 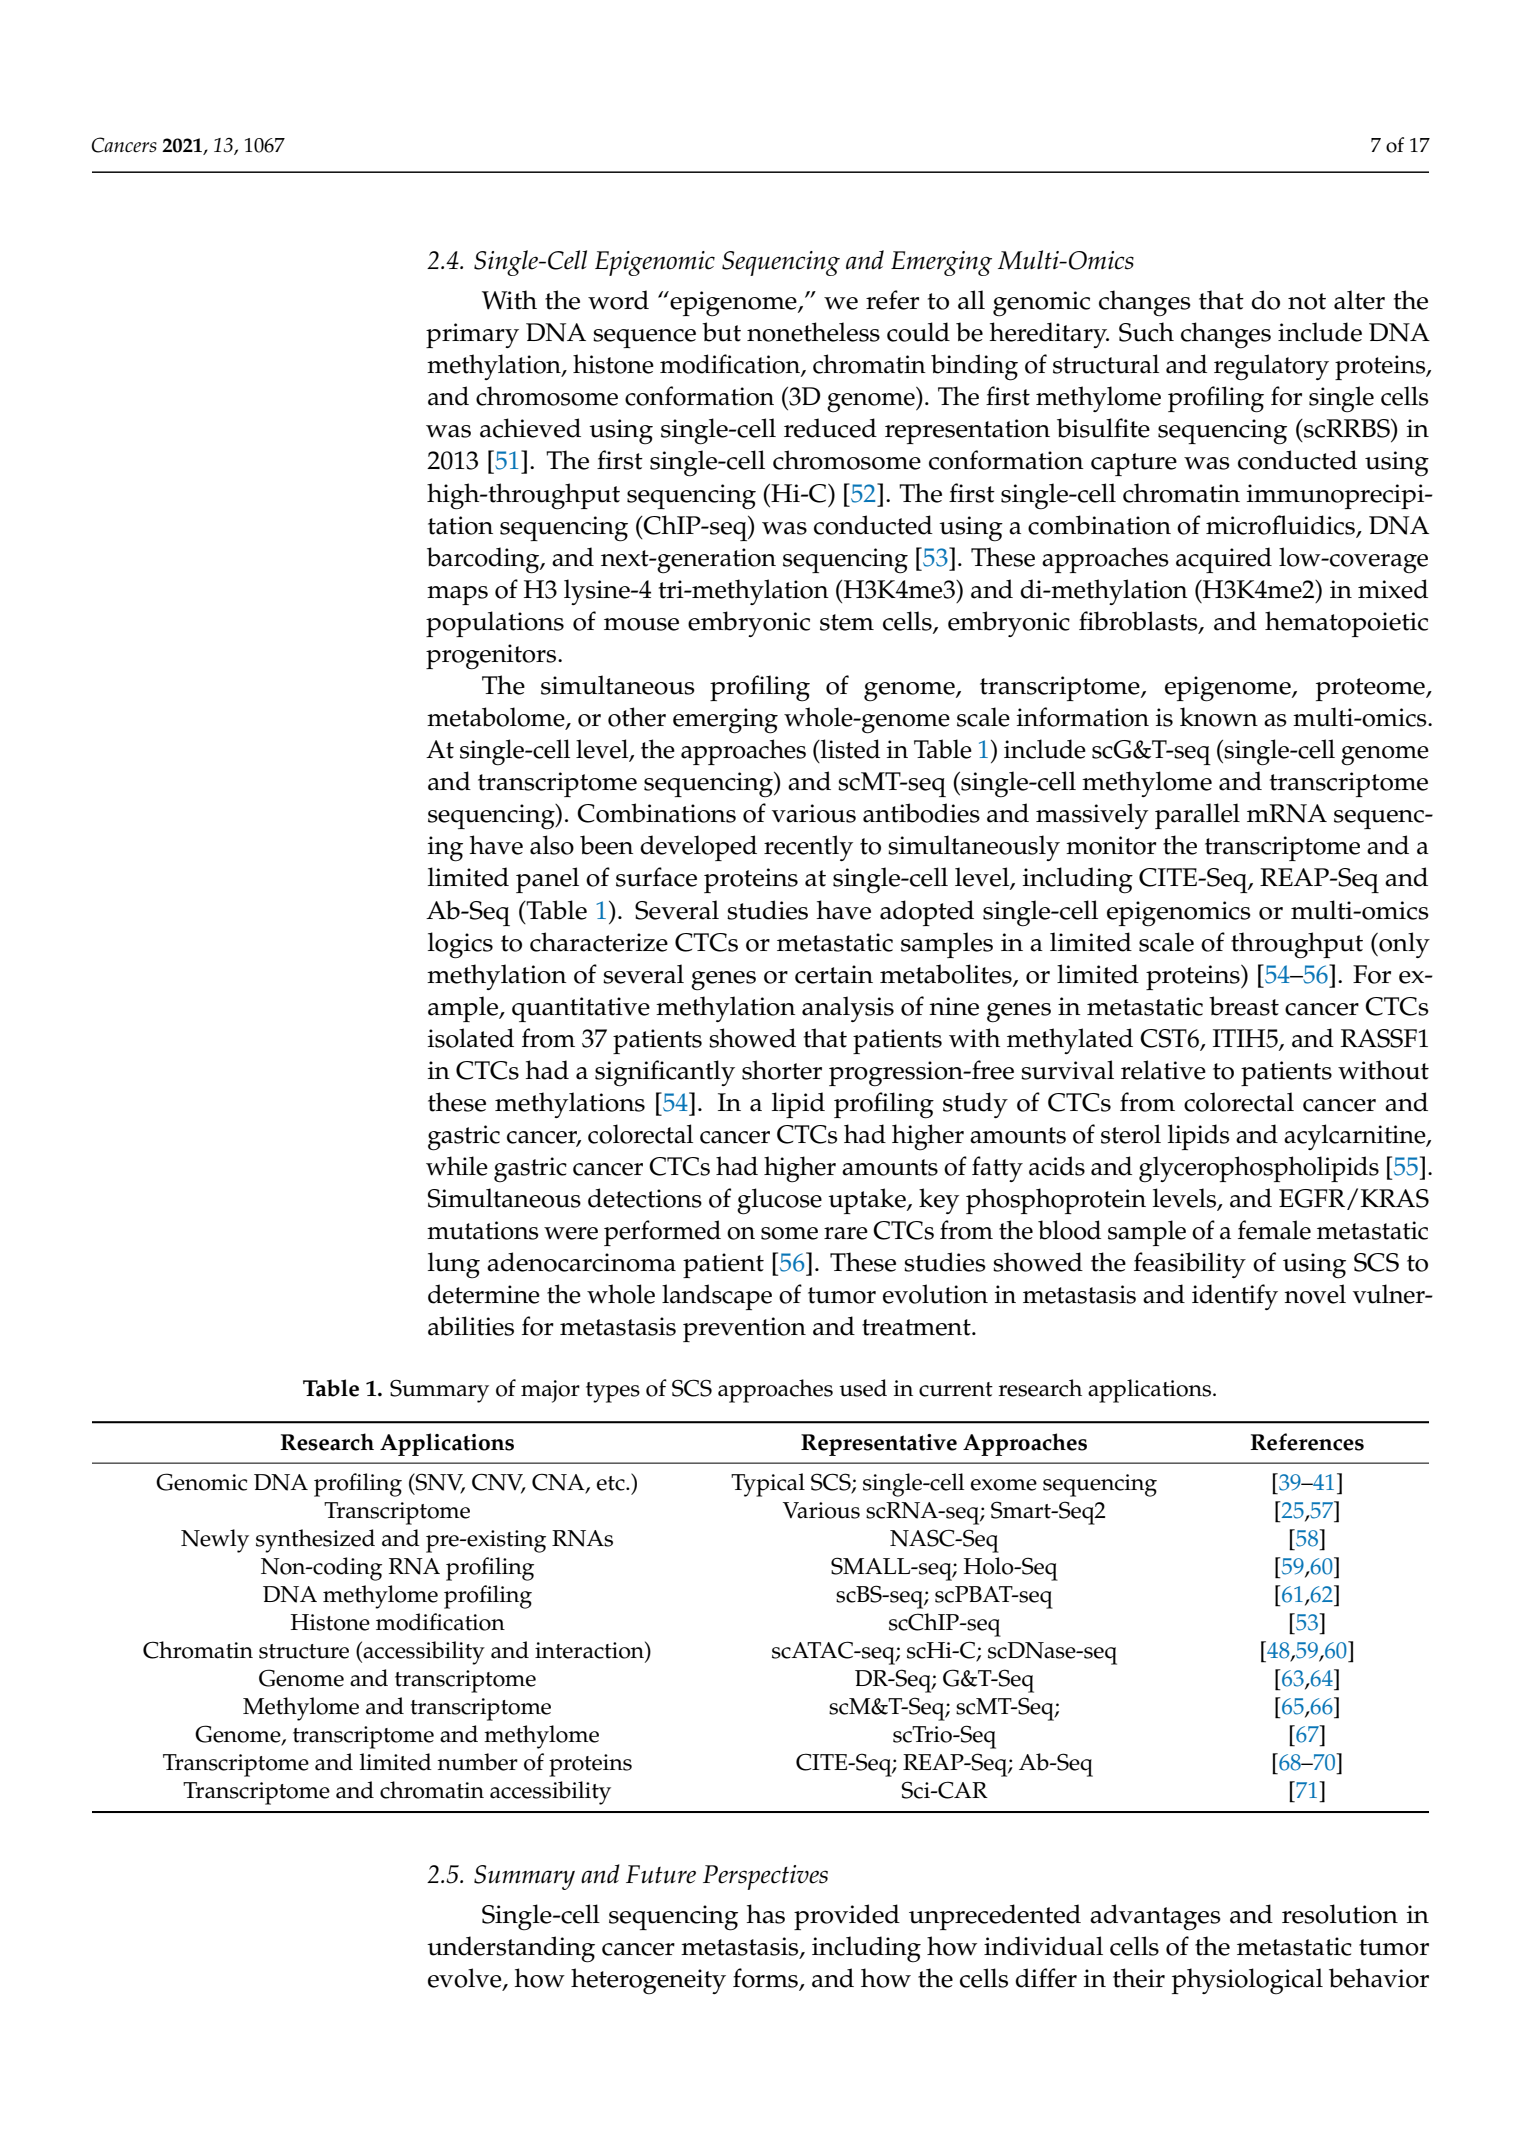 I want to click on exome, so click(x=1004, y=1485).
